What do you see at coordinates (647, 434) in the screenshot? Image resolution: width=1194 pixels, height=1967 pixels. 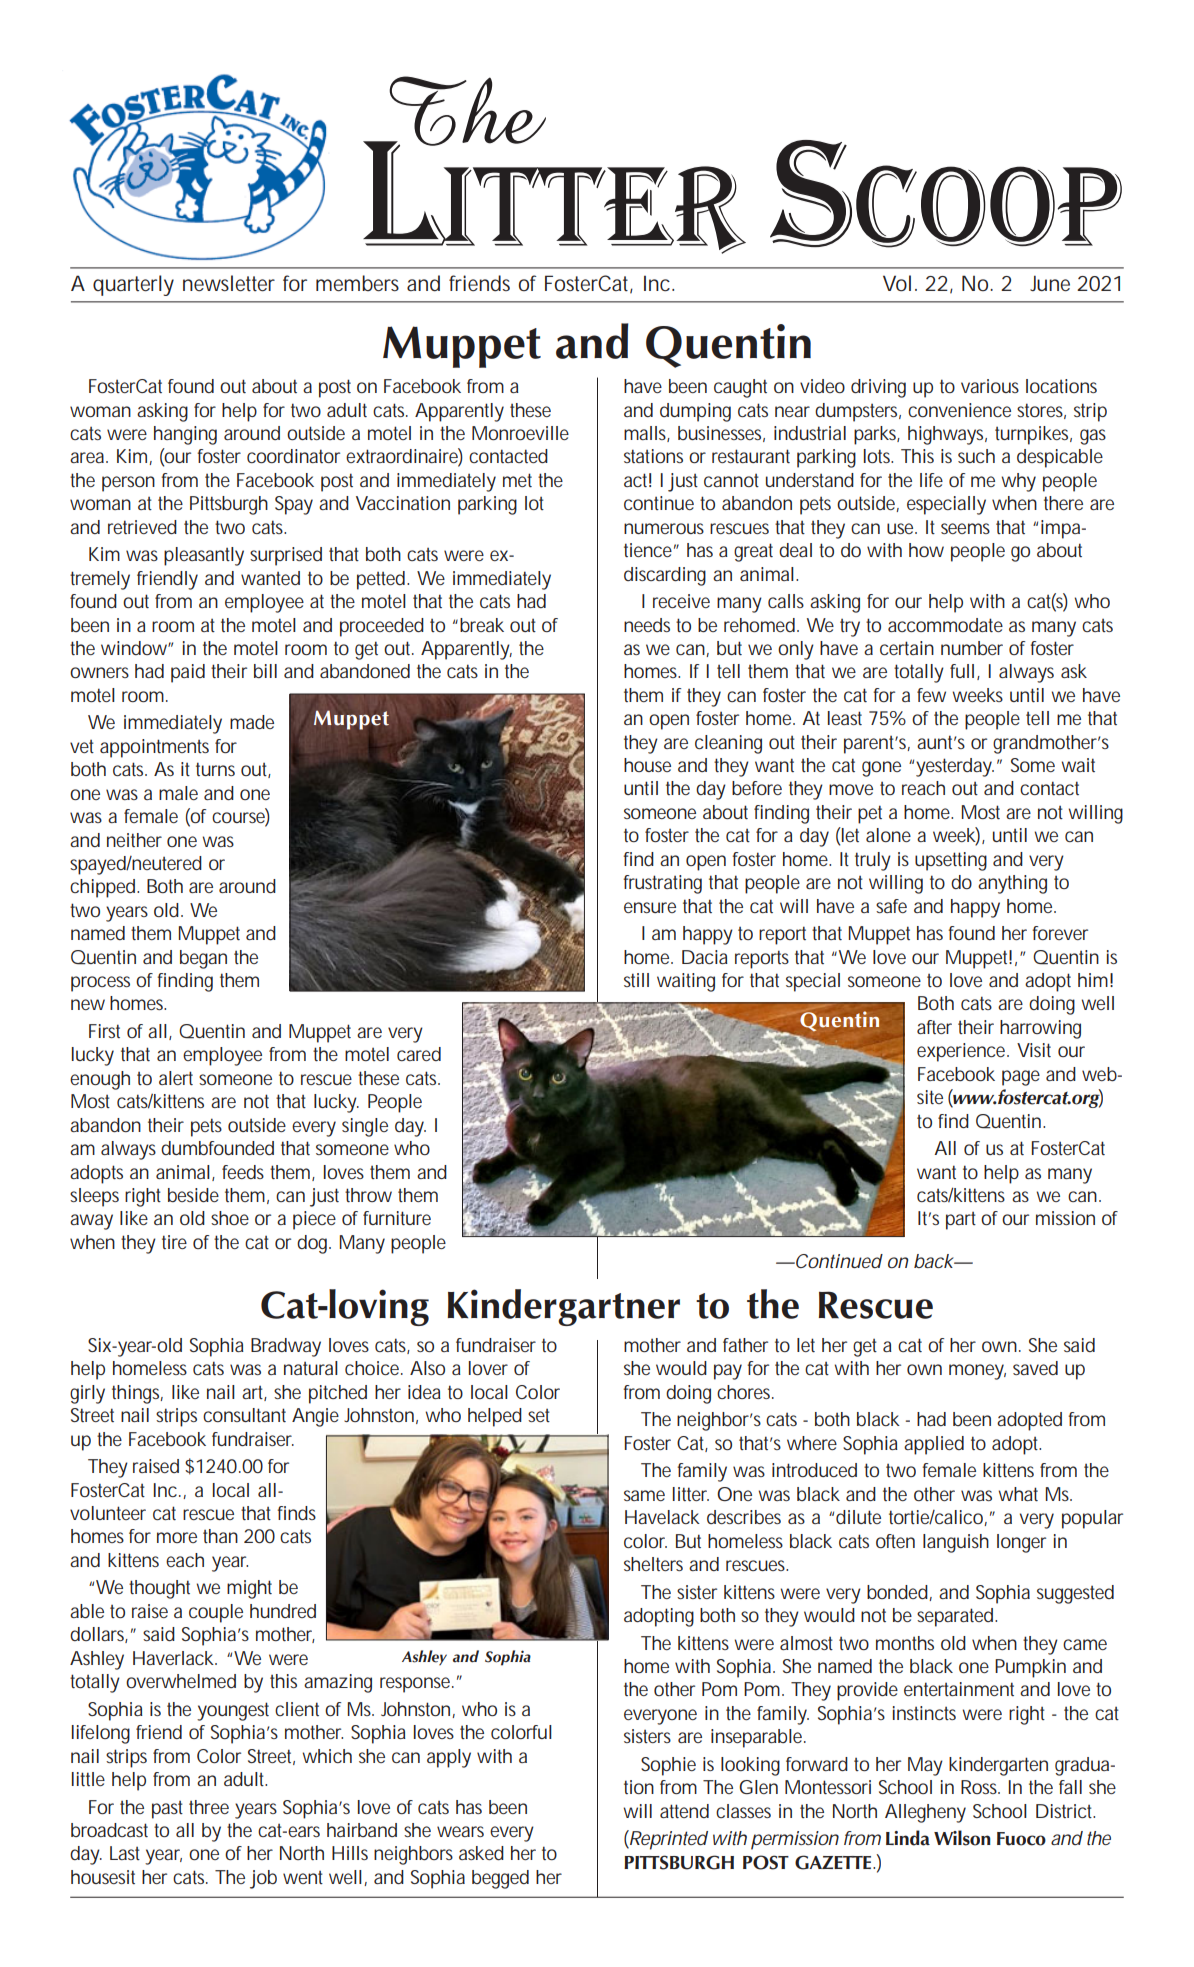 I see `malls` at bounding box center [647, 434].
